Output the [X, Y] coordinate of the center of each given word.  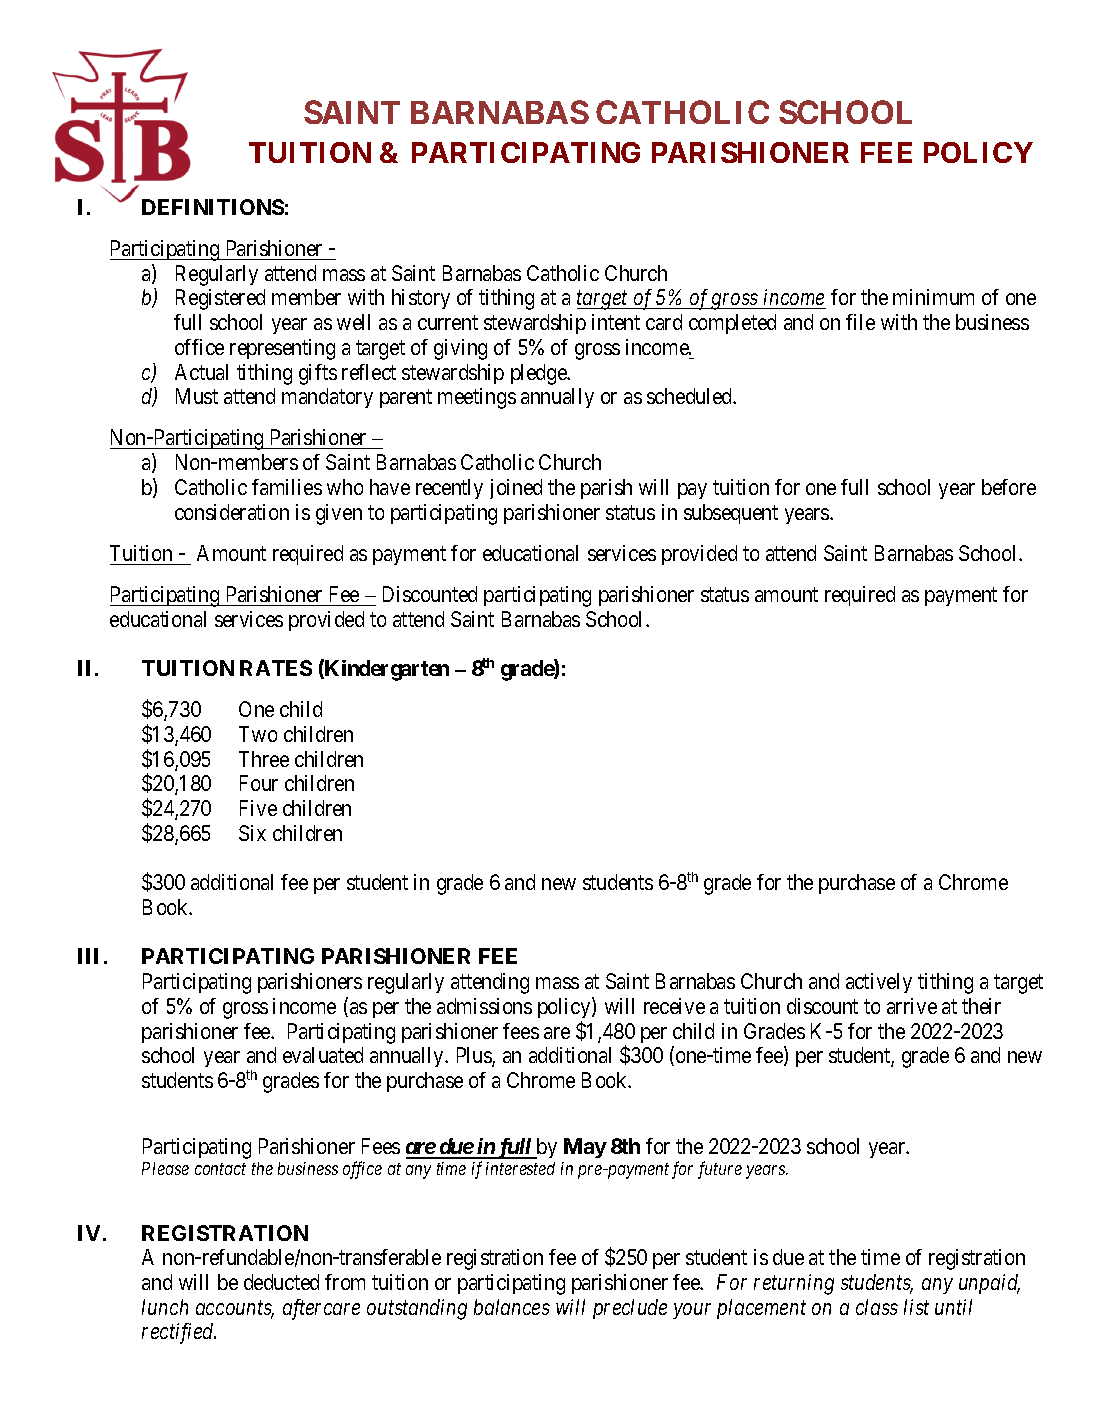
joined [516, 489]
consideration [232, 512]
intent [616, 322]
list [916, 1307]
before [1009, 487]
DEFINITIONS [213, 207]
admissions [484, 1006]
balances [512, 1307]
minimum [933, 297]
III [88, 956]
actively [879, 983]
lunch [165, 1307]
